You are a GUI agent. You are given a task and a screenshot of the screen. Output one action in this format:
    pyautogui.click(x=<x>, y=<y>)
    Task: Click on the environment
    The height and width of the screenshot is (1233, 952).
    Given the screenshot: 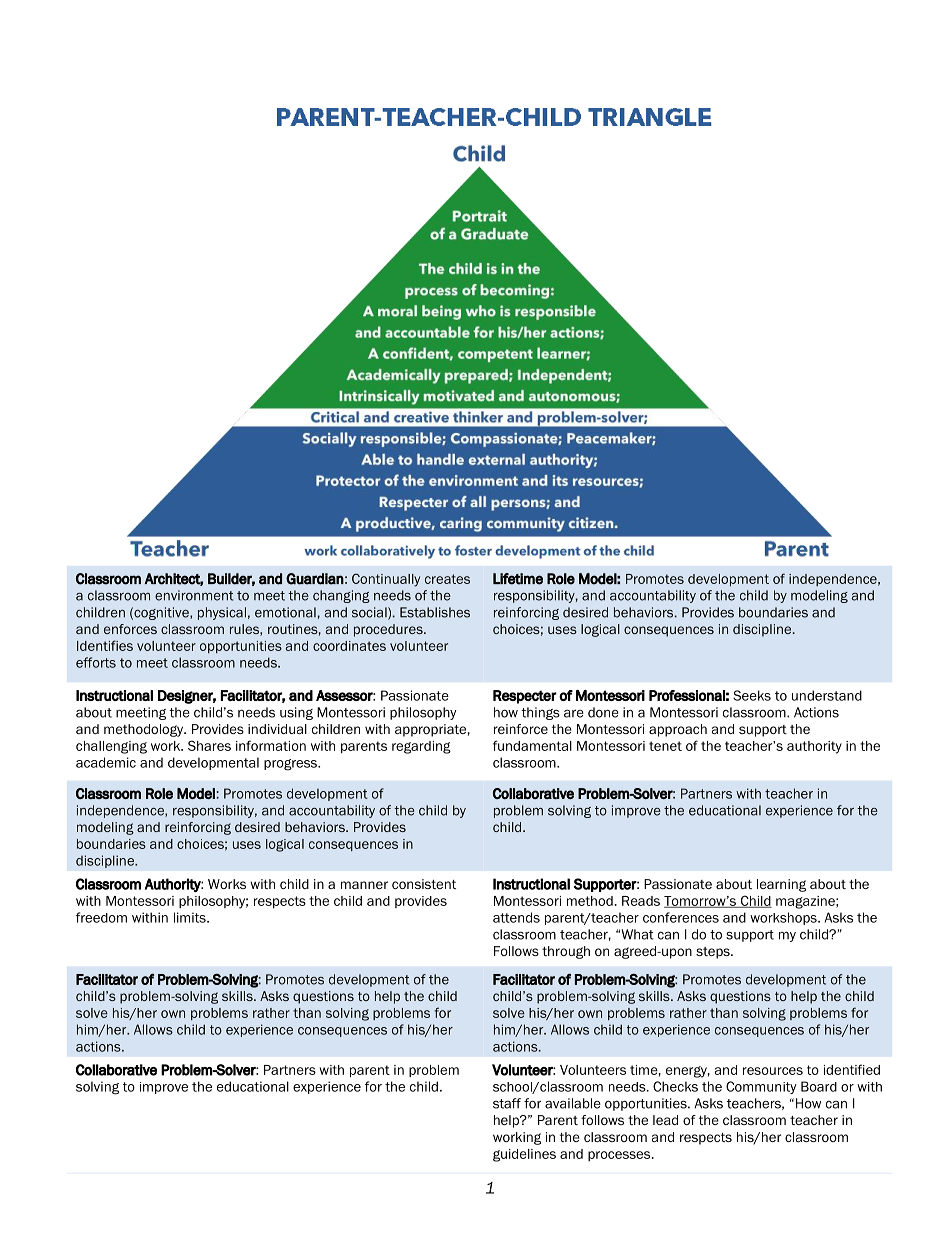 What is the action you would take?
    pyautogui.click(x=194, y=595)
